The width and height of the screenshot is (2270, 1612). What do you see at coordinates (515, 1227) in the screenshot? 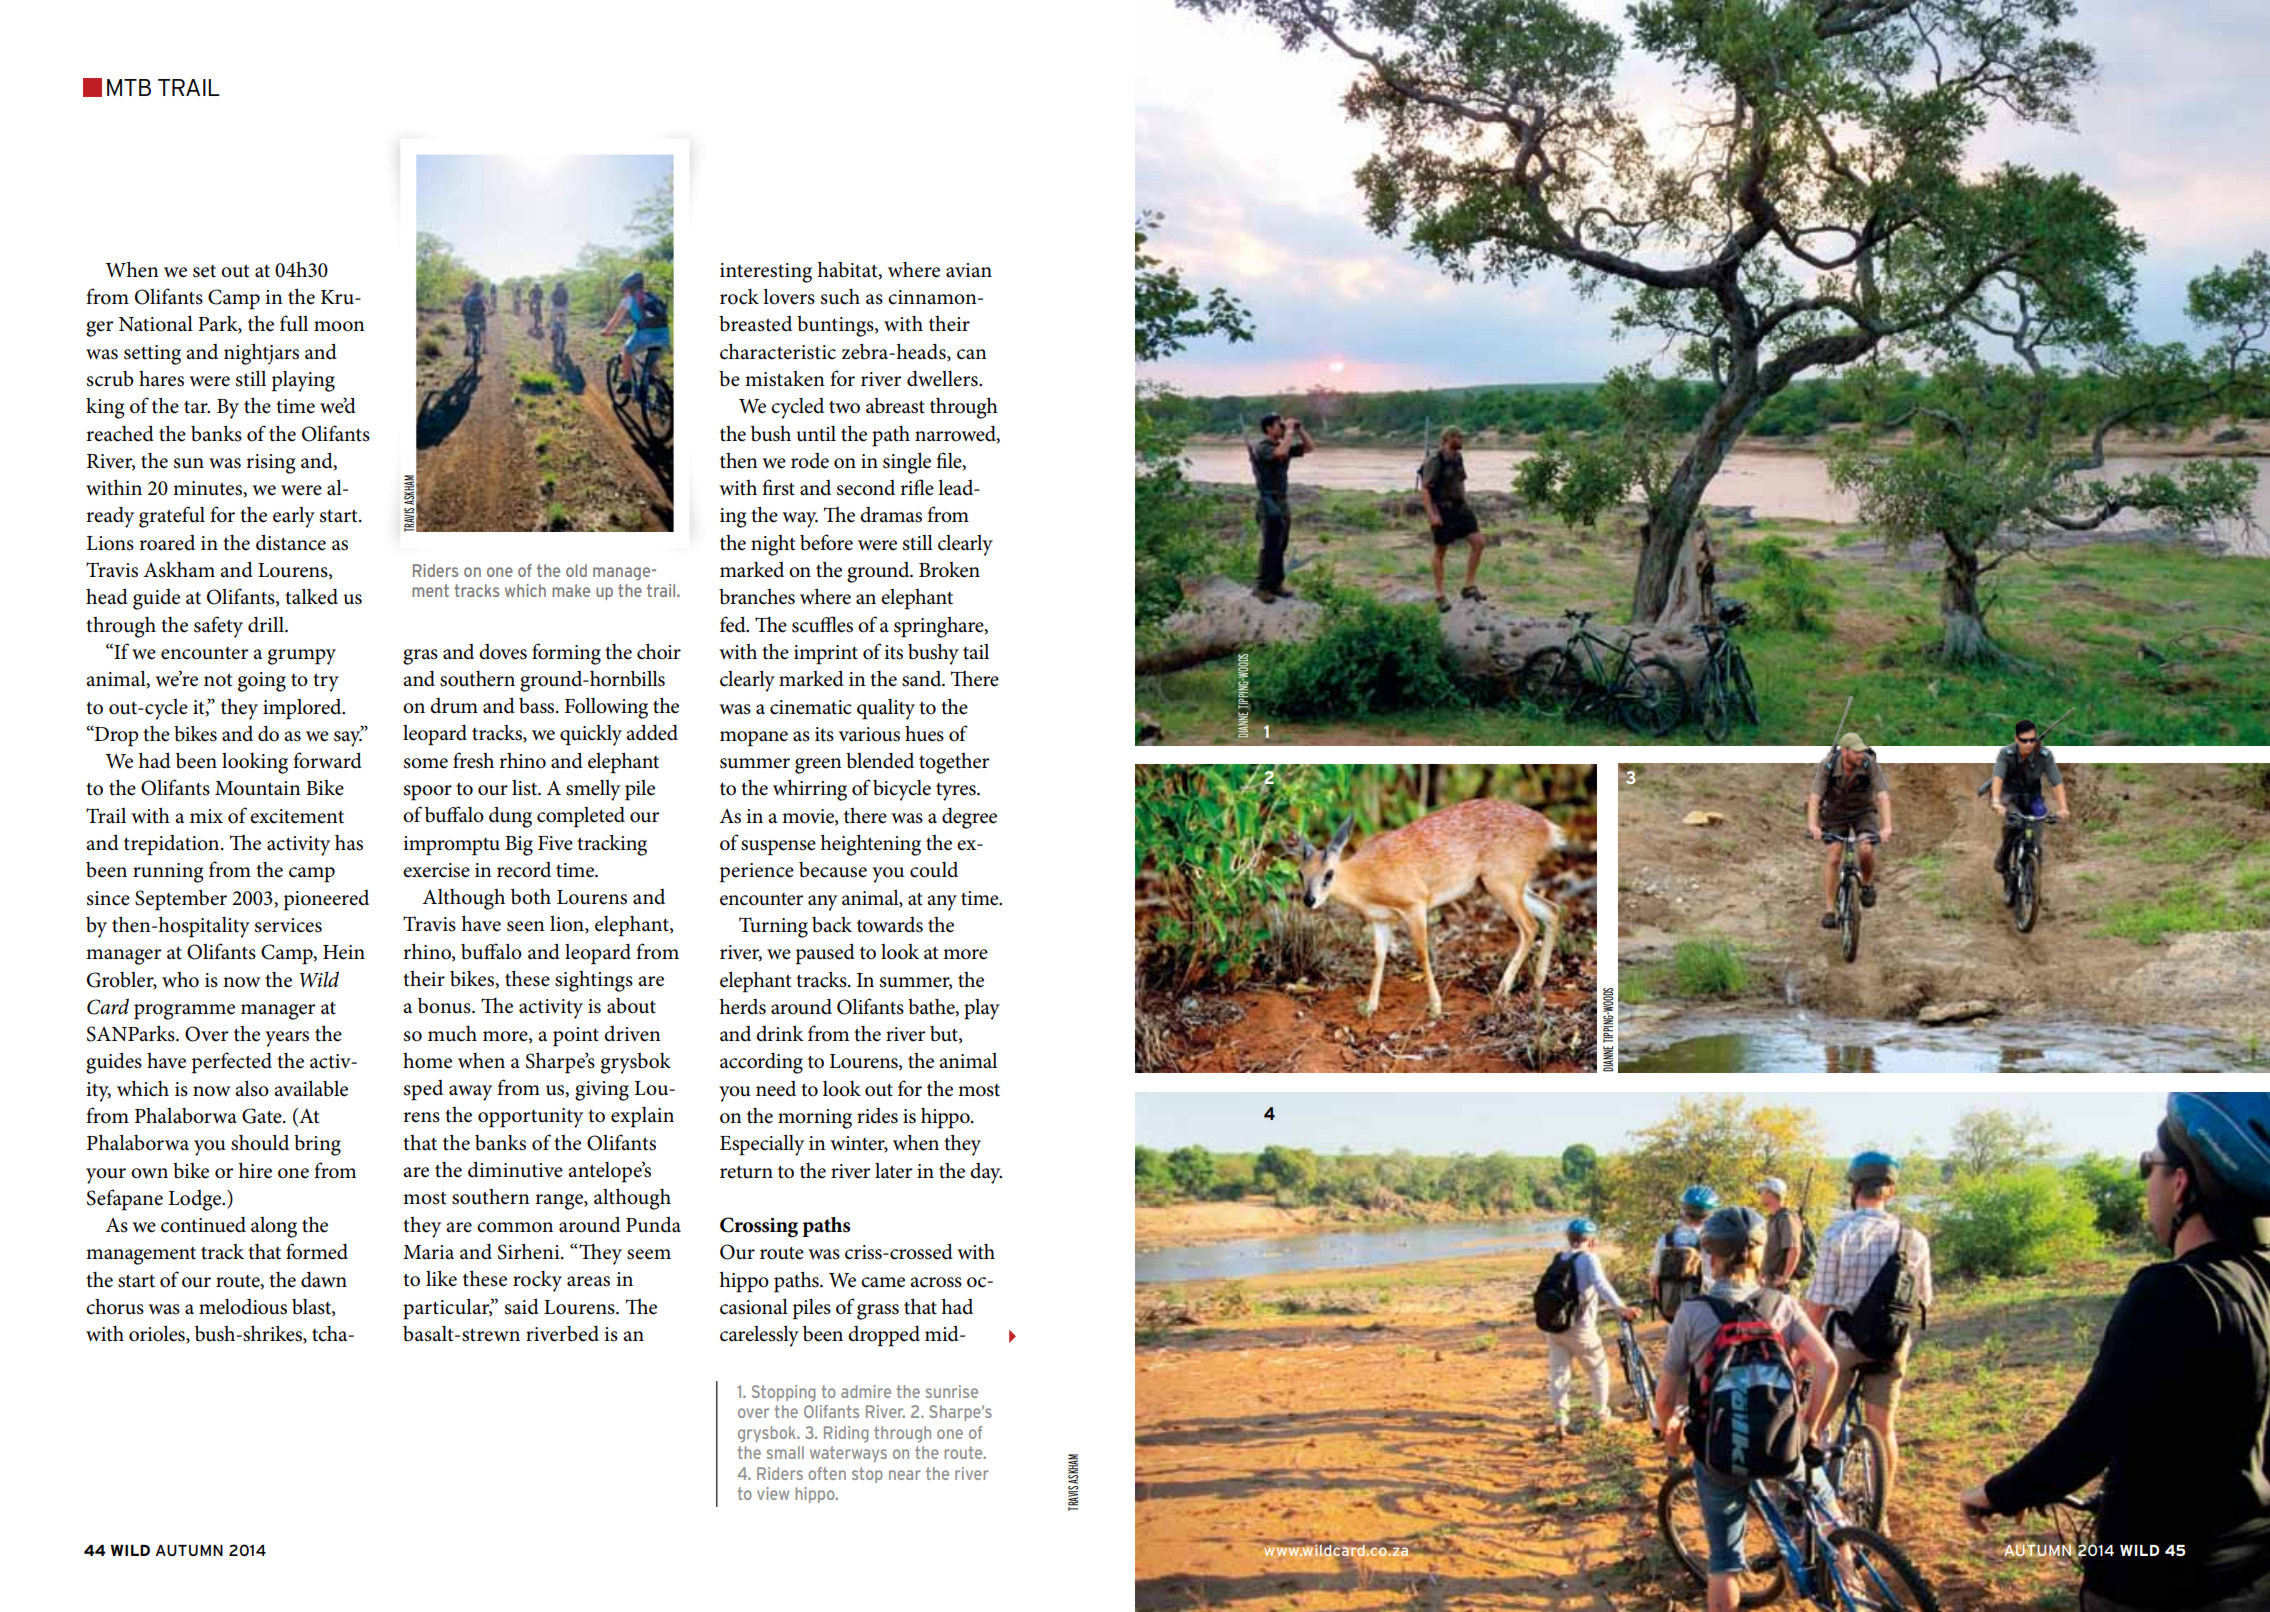
I see `common` at bounding box center [515, 1227].
